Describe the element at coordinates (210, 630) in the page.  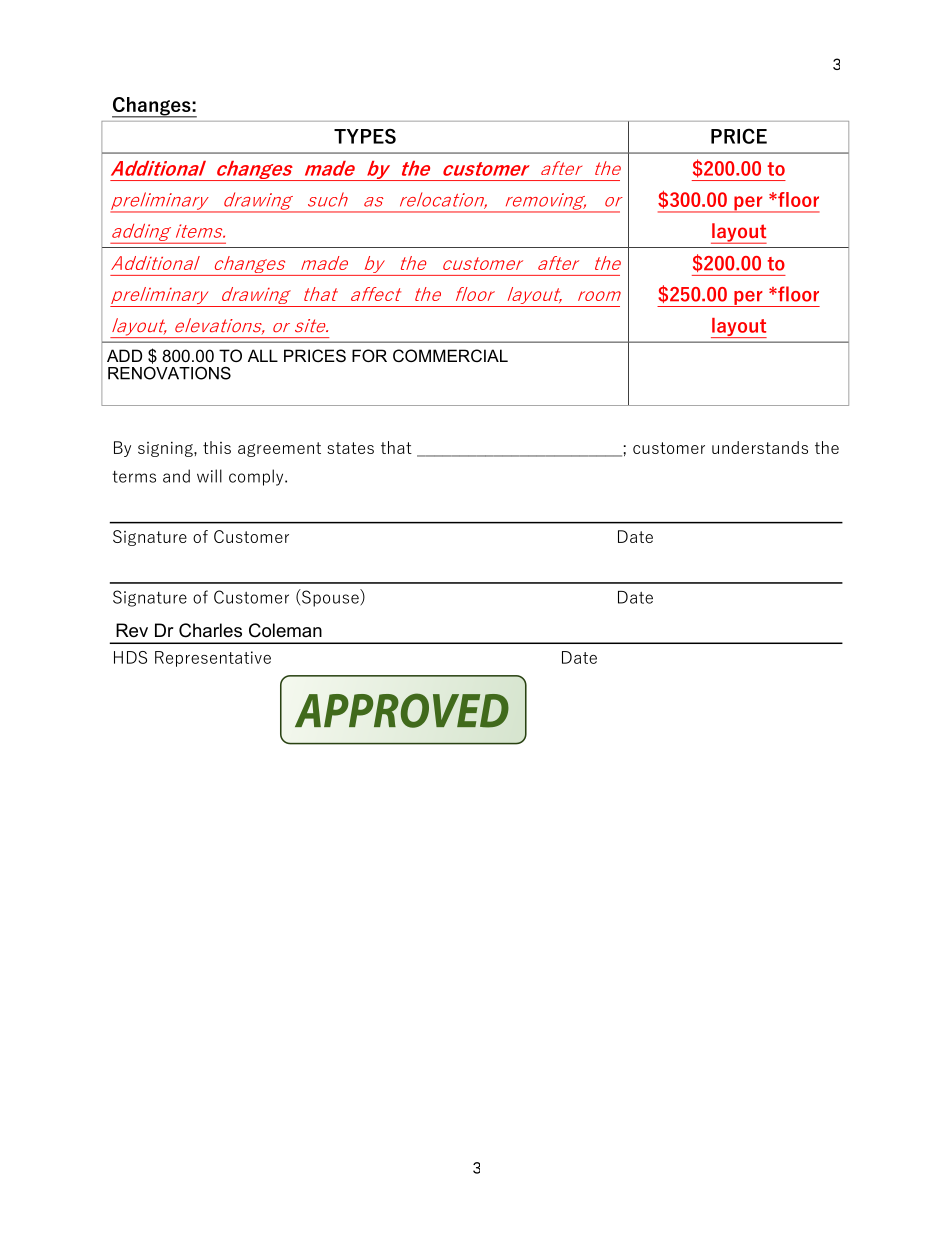
I see `Charles` at that location.
